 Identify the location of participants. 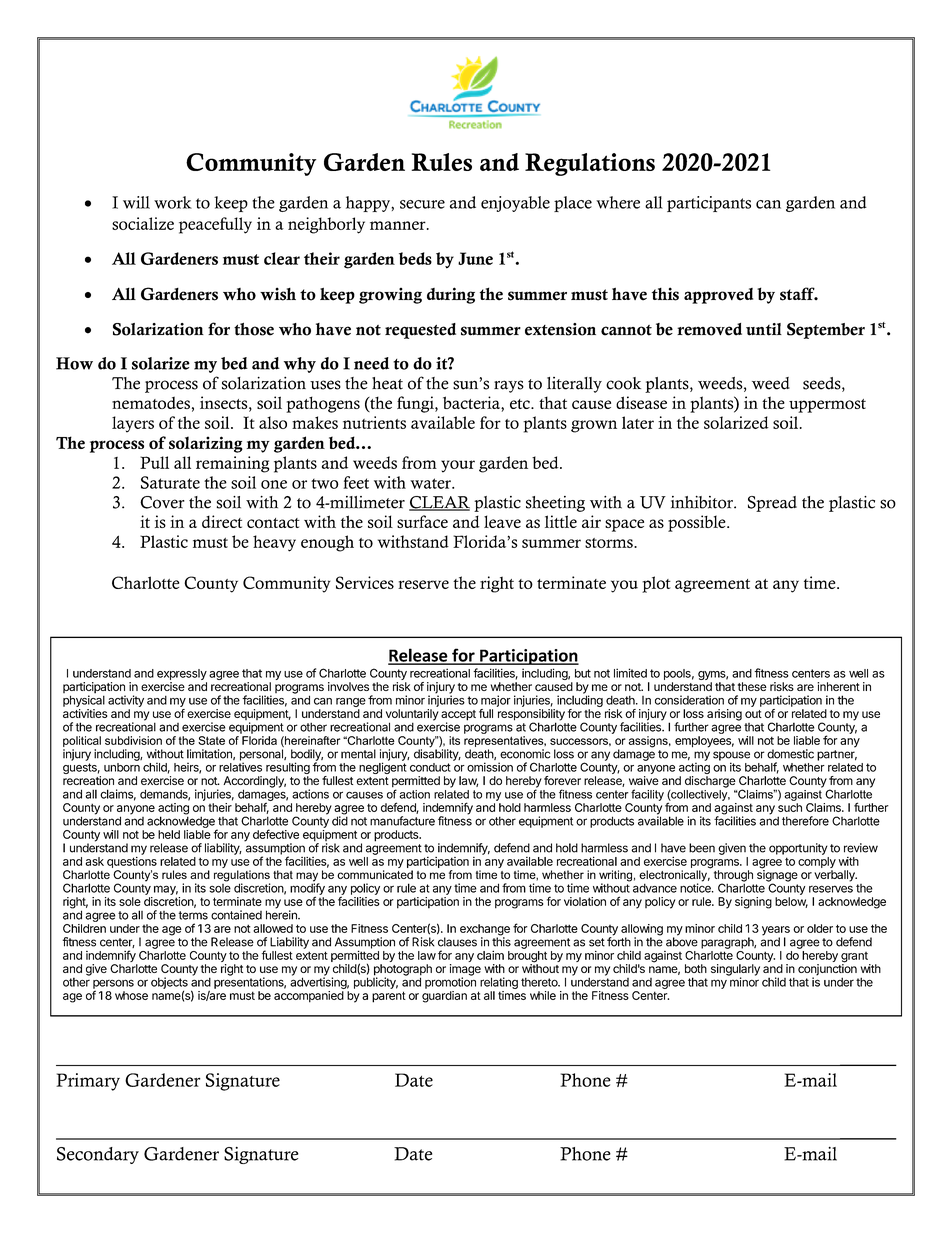
(709, 204).
